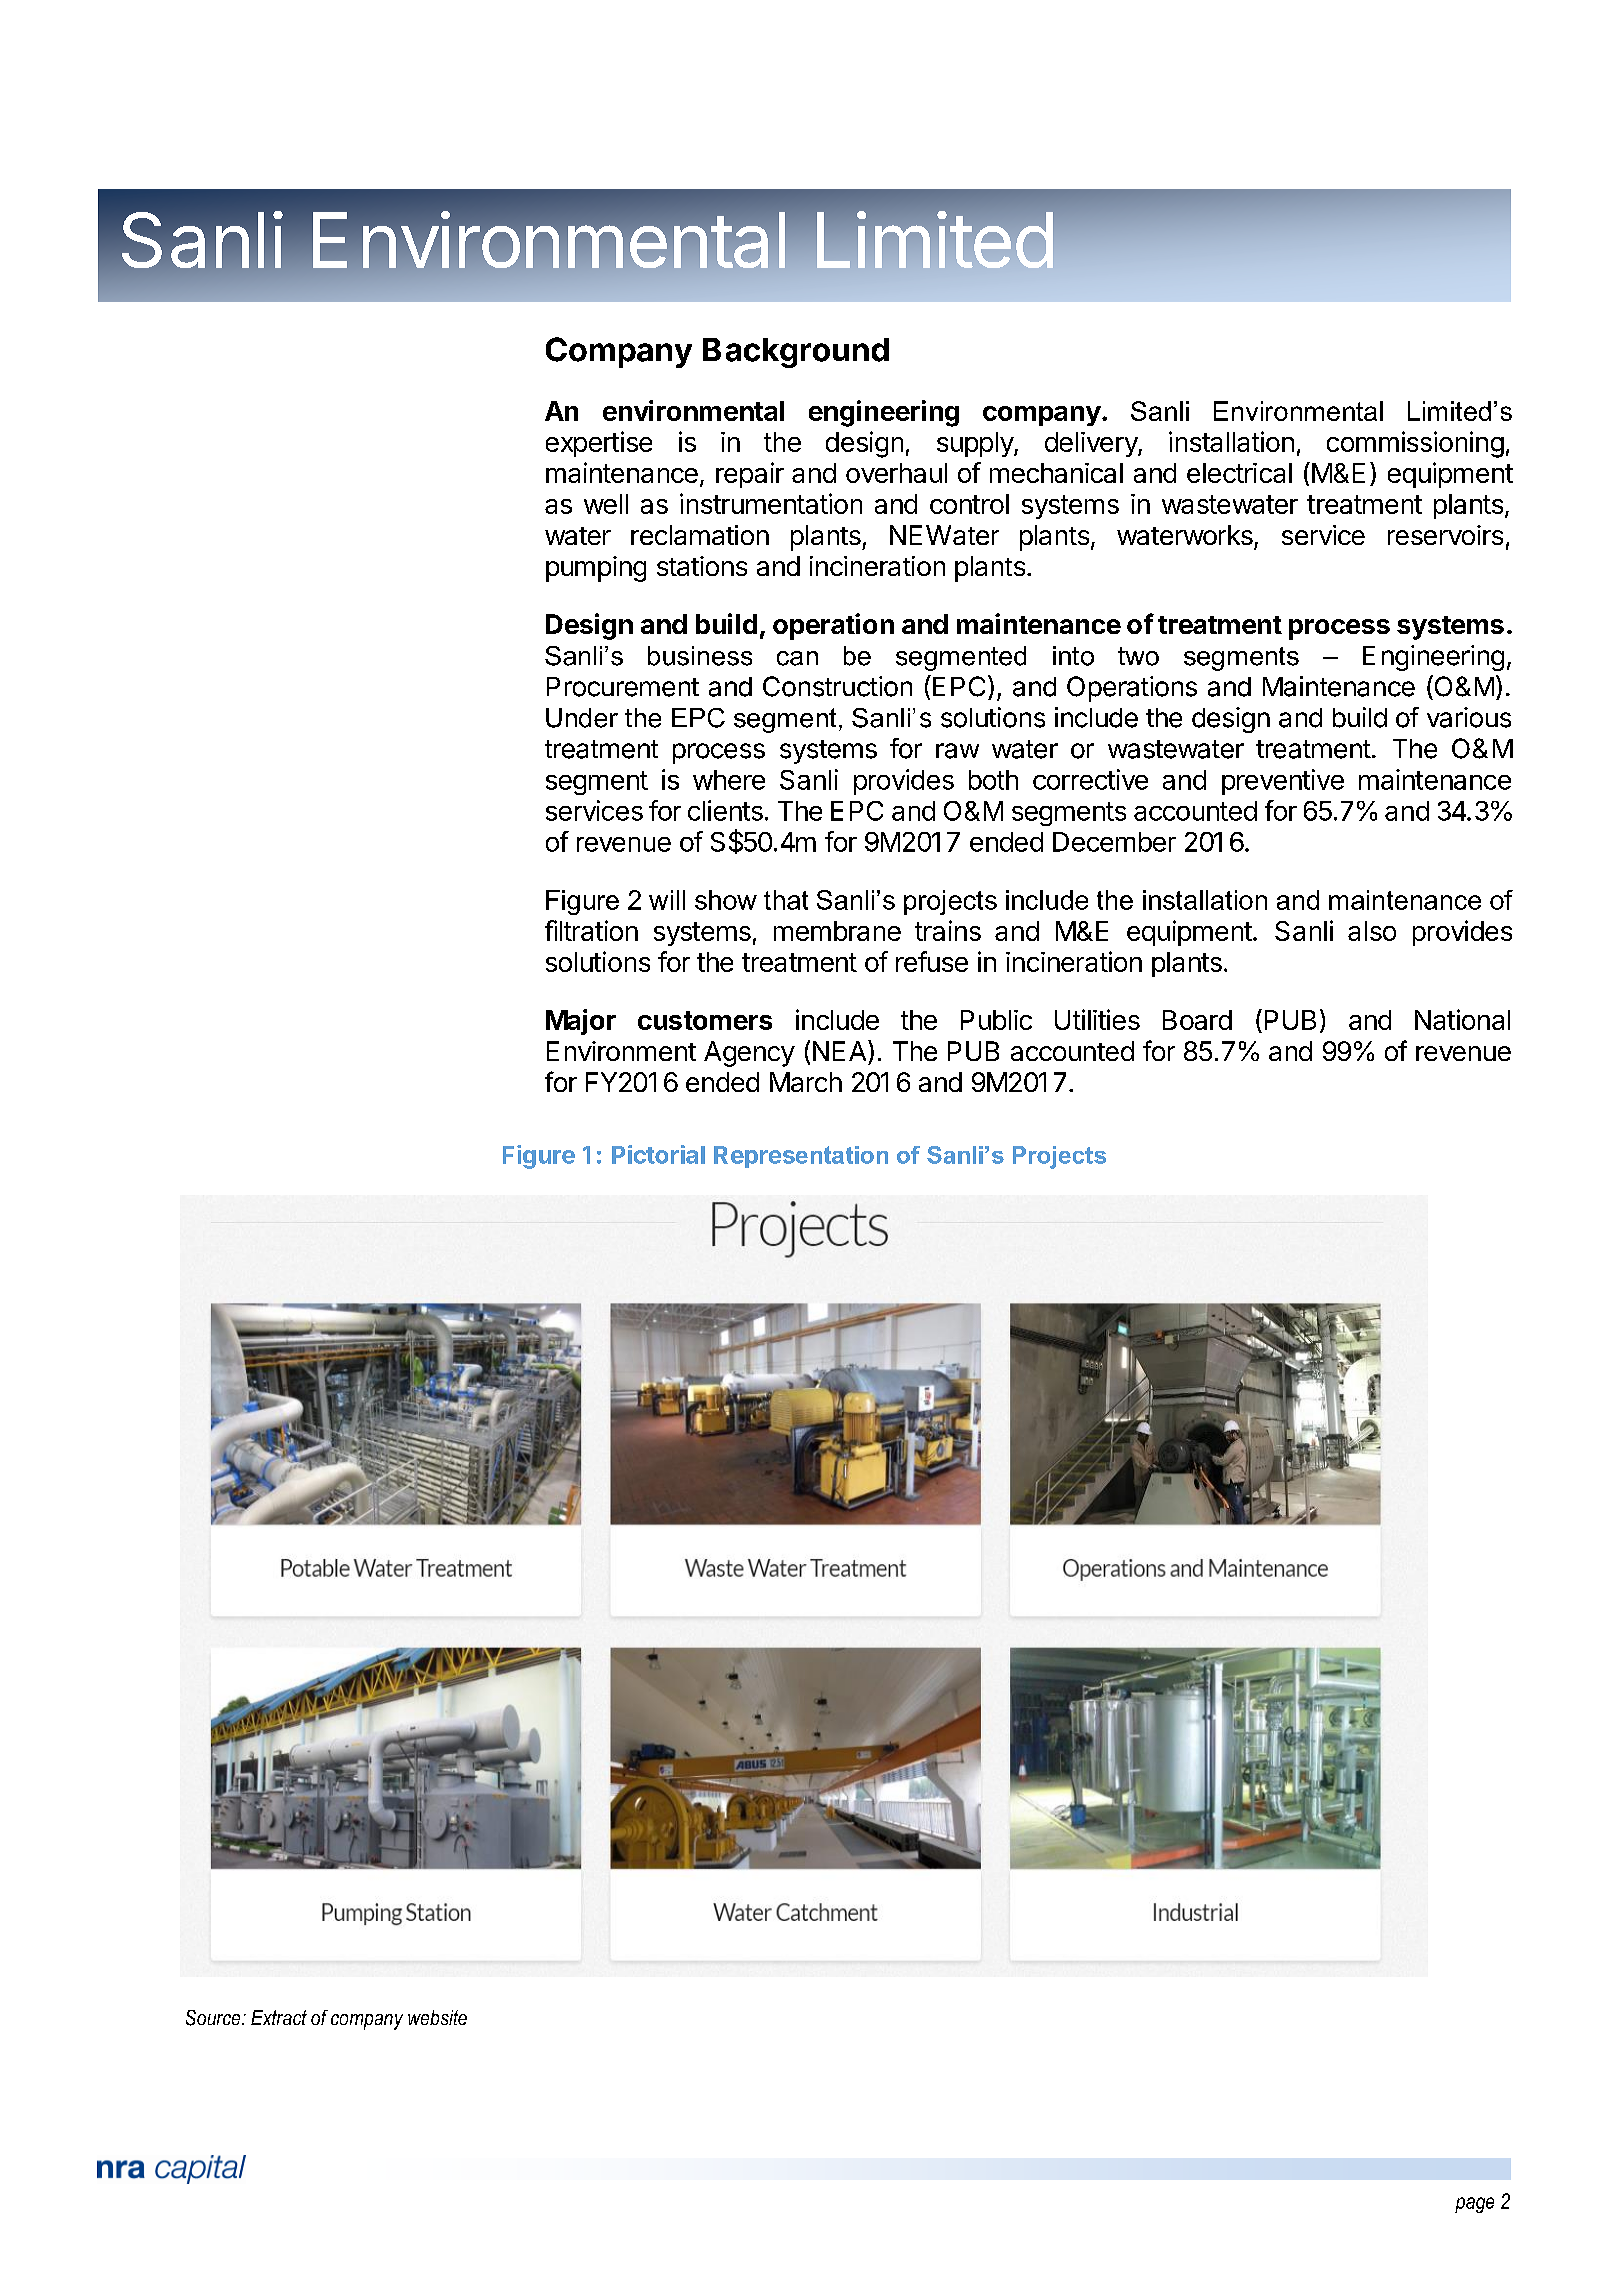  Describe the element at coordinates (801, 1157) in the screenshot. I see `Representation` at that location.
